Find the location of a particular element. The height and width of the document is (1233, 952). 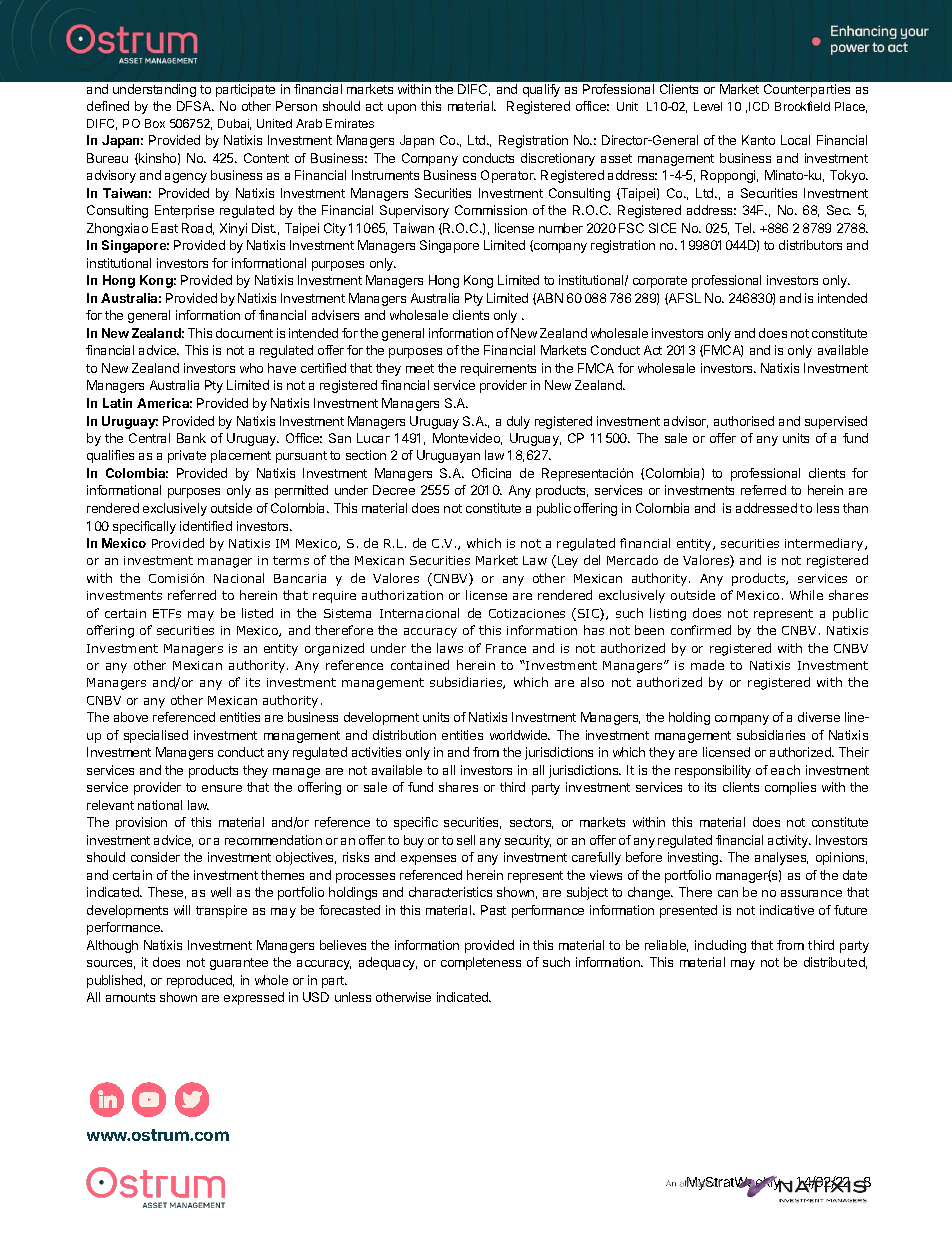

reproduced is located at coordinates (200, 981).
